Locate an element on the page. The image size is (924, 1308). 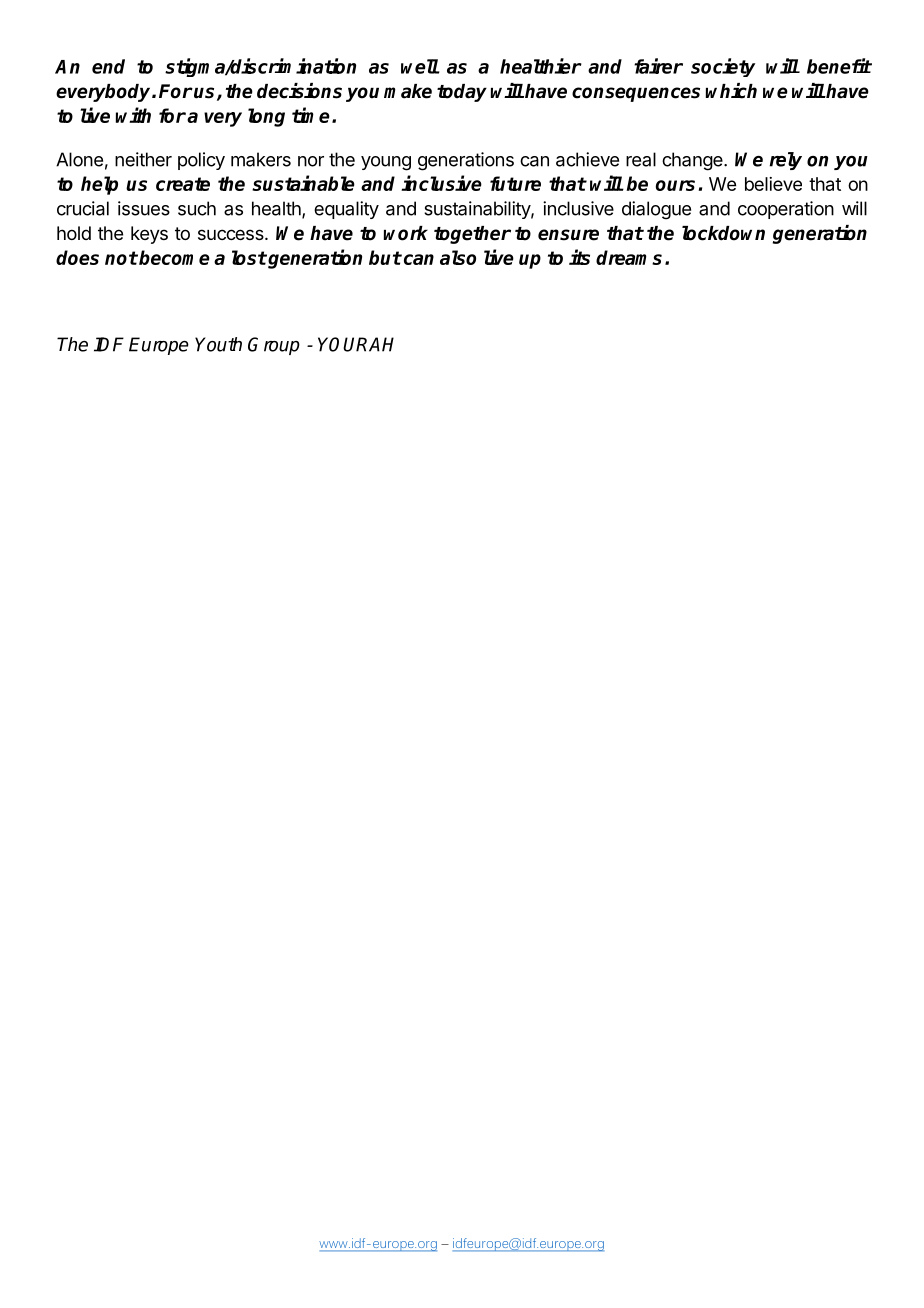
Youth is located at coordinates (218, 344).
